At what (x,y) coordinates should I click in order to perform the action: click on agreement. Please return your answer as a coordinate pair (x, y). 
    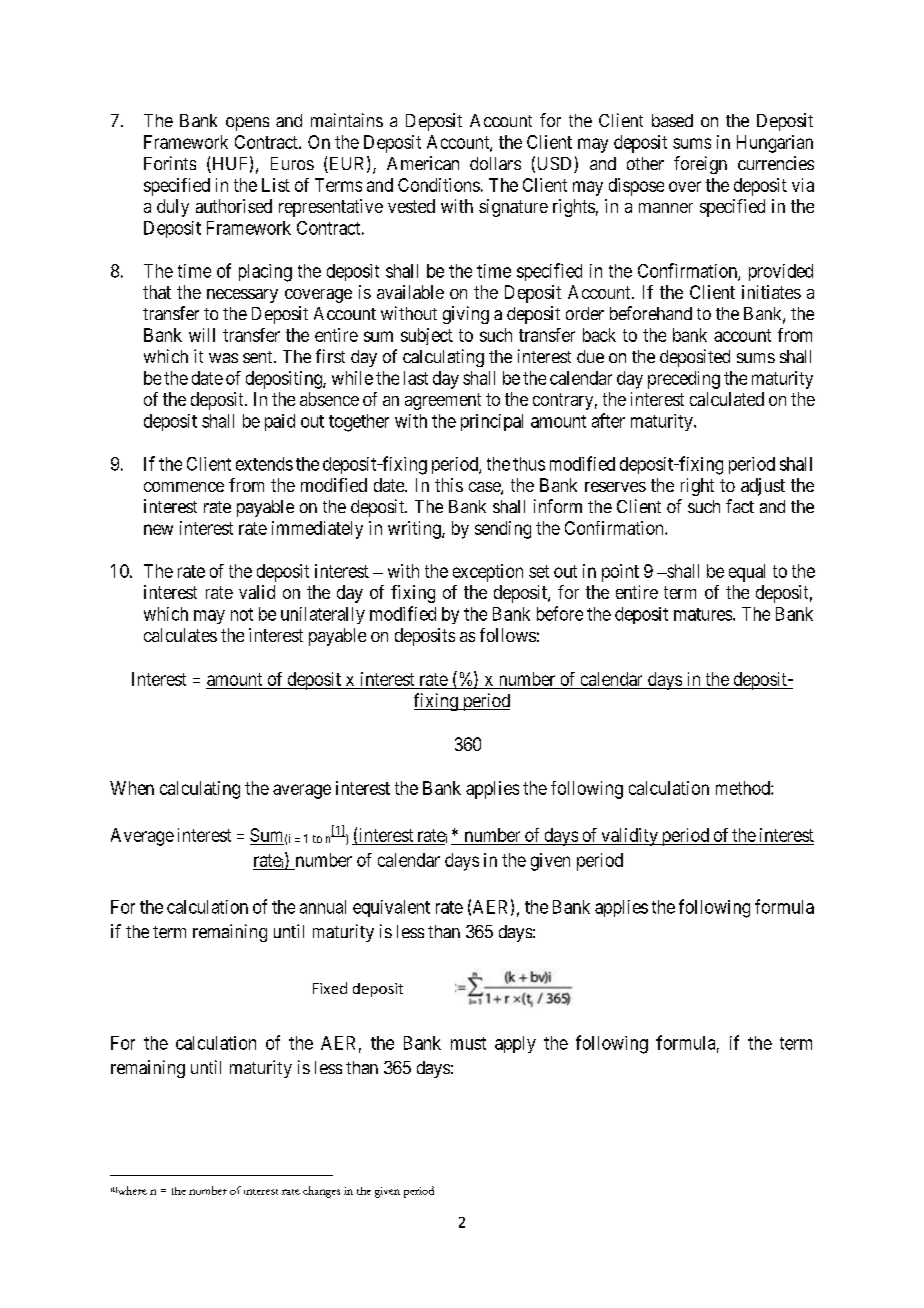
    Looking at the image, I should click on (443, 401).
